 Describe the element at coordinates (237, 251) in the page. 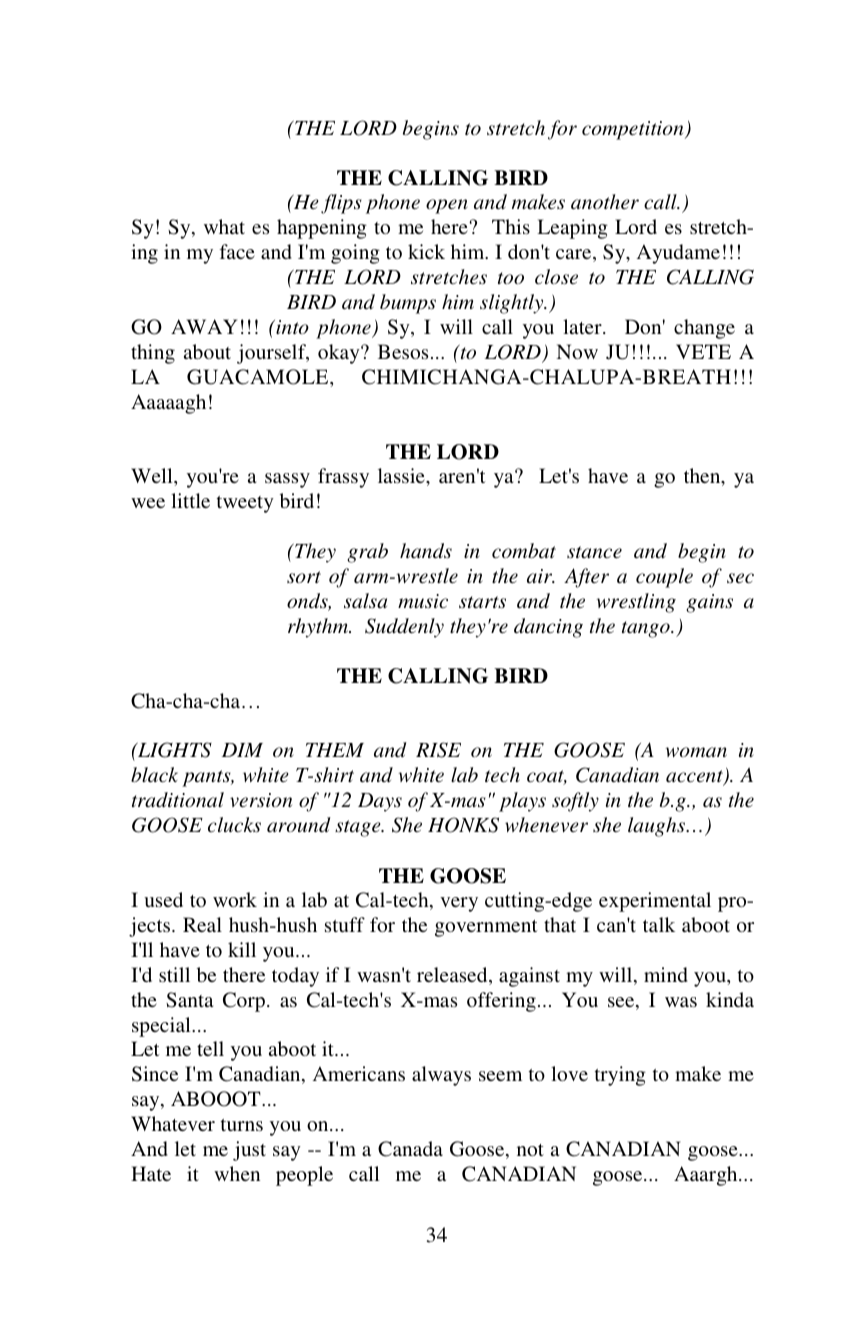

I see `face` at that location.
